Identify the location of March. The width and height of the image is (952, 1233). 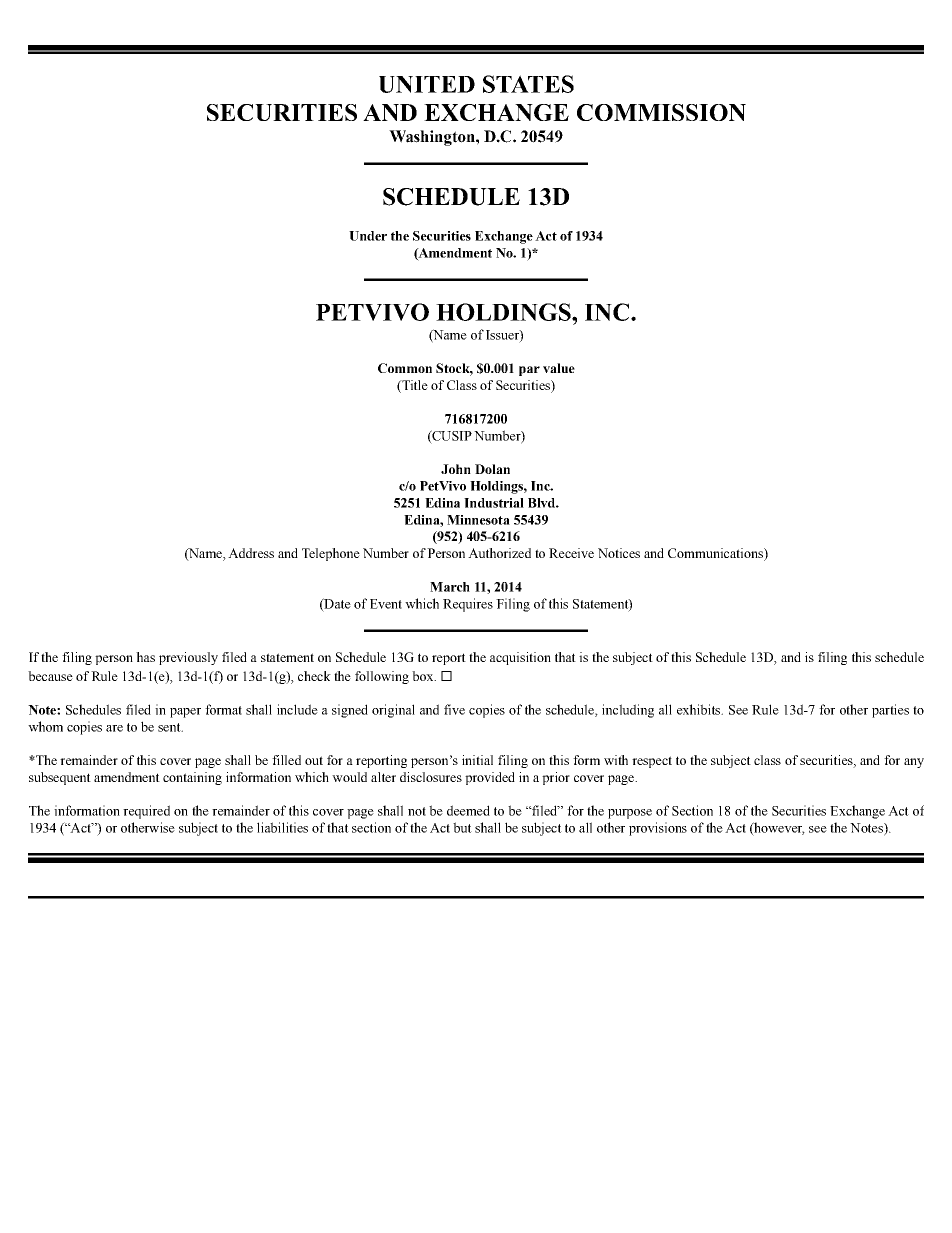
(450, 587).
